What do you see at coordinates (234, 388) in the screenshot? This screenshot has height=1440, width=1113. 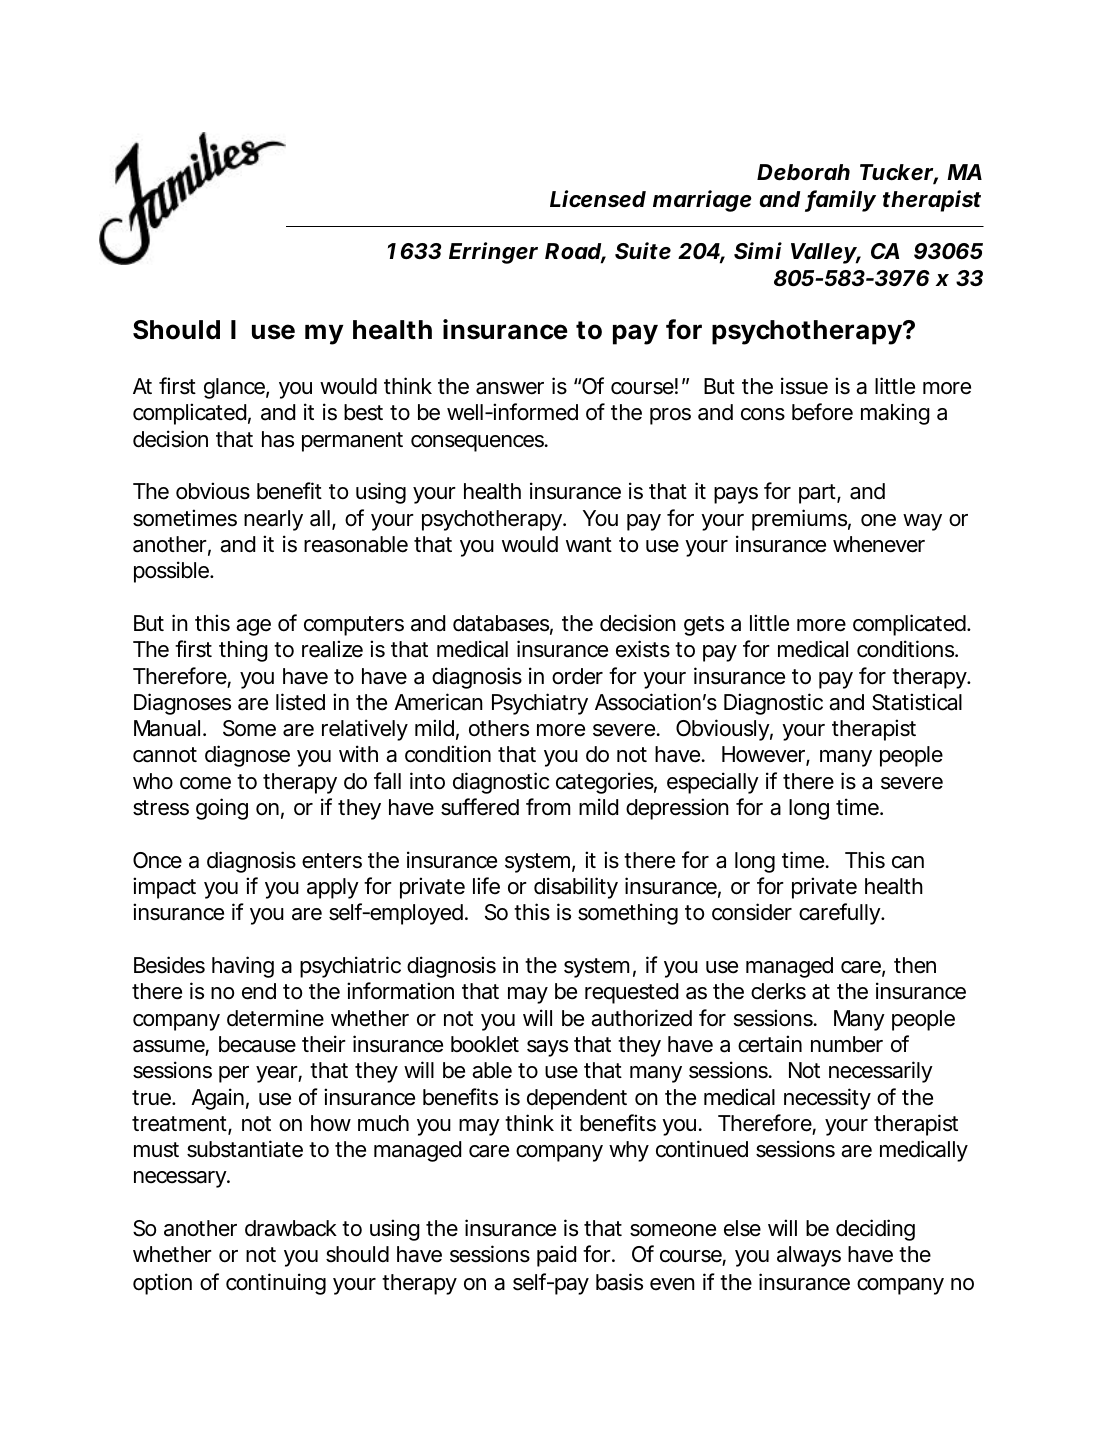 I see `glance` at bounding box center [234, 388].
